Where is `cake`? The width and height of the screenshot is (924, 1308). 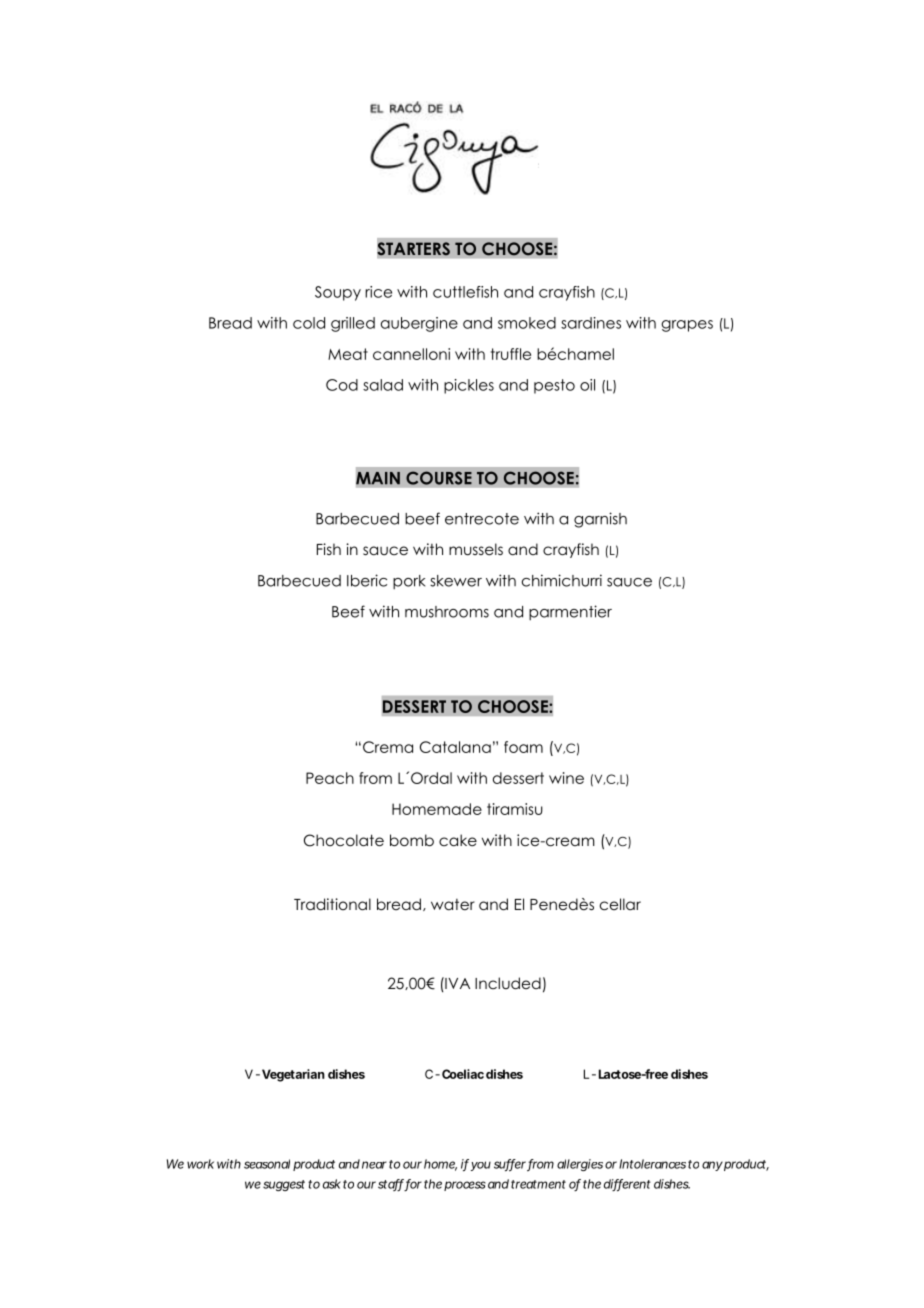 cake is located at coordinates (458, 840).
